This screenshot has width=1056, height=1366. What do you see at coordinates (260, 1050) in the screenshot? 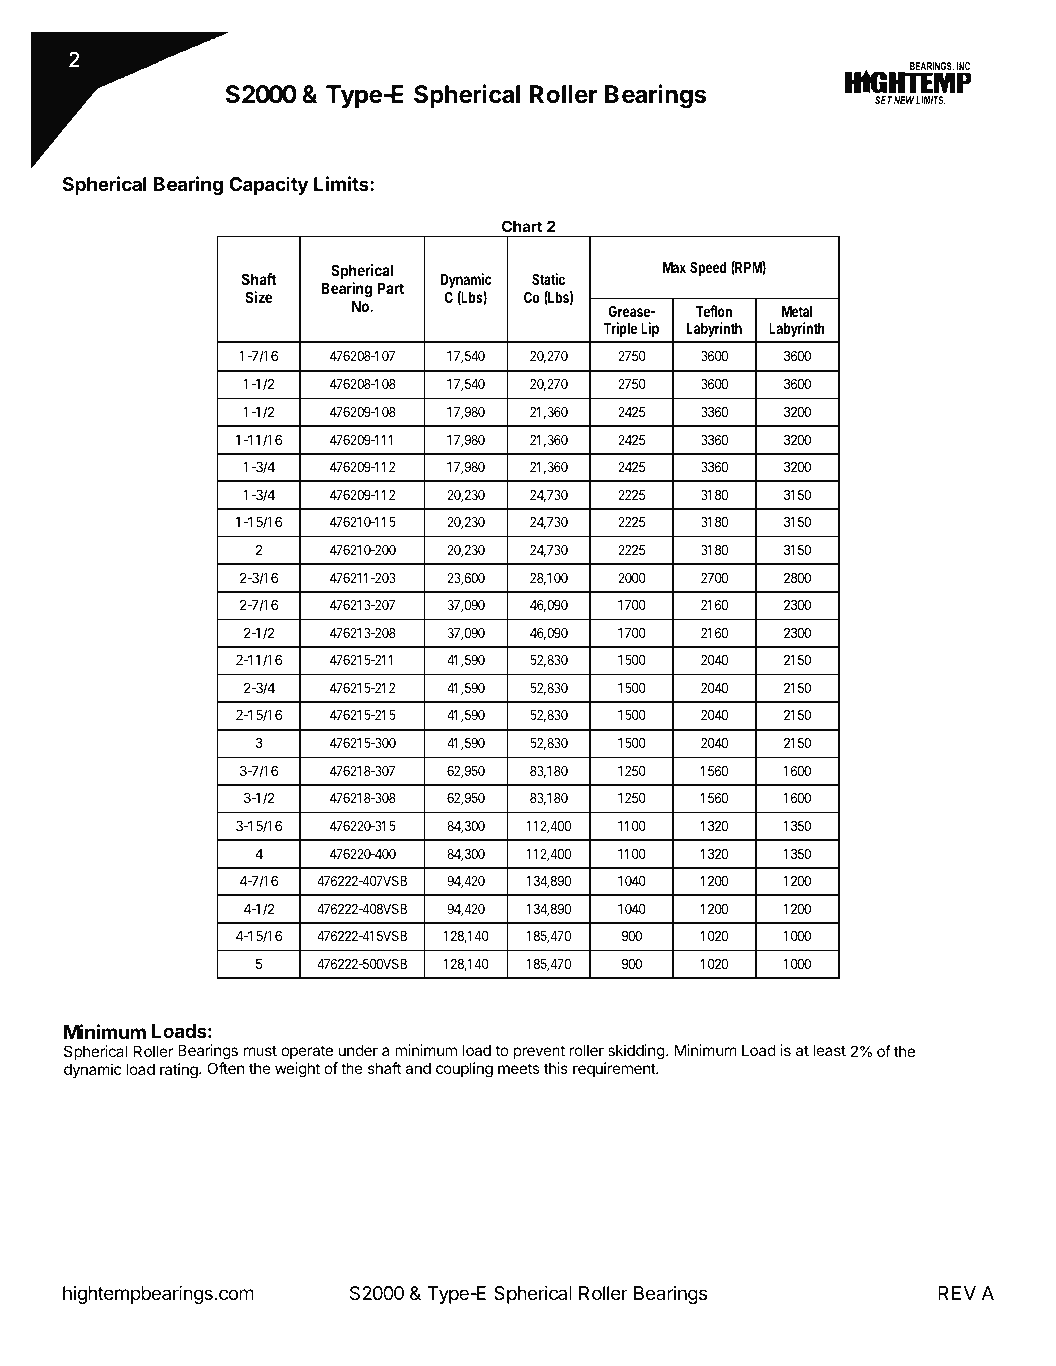
I see `must` at bounding box center [260, 1050].
